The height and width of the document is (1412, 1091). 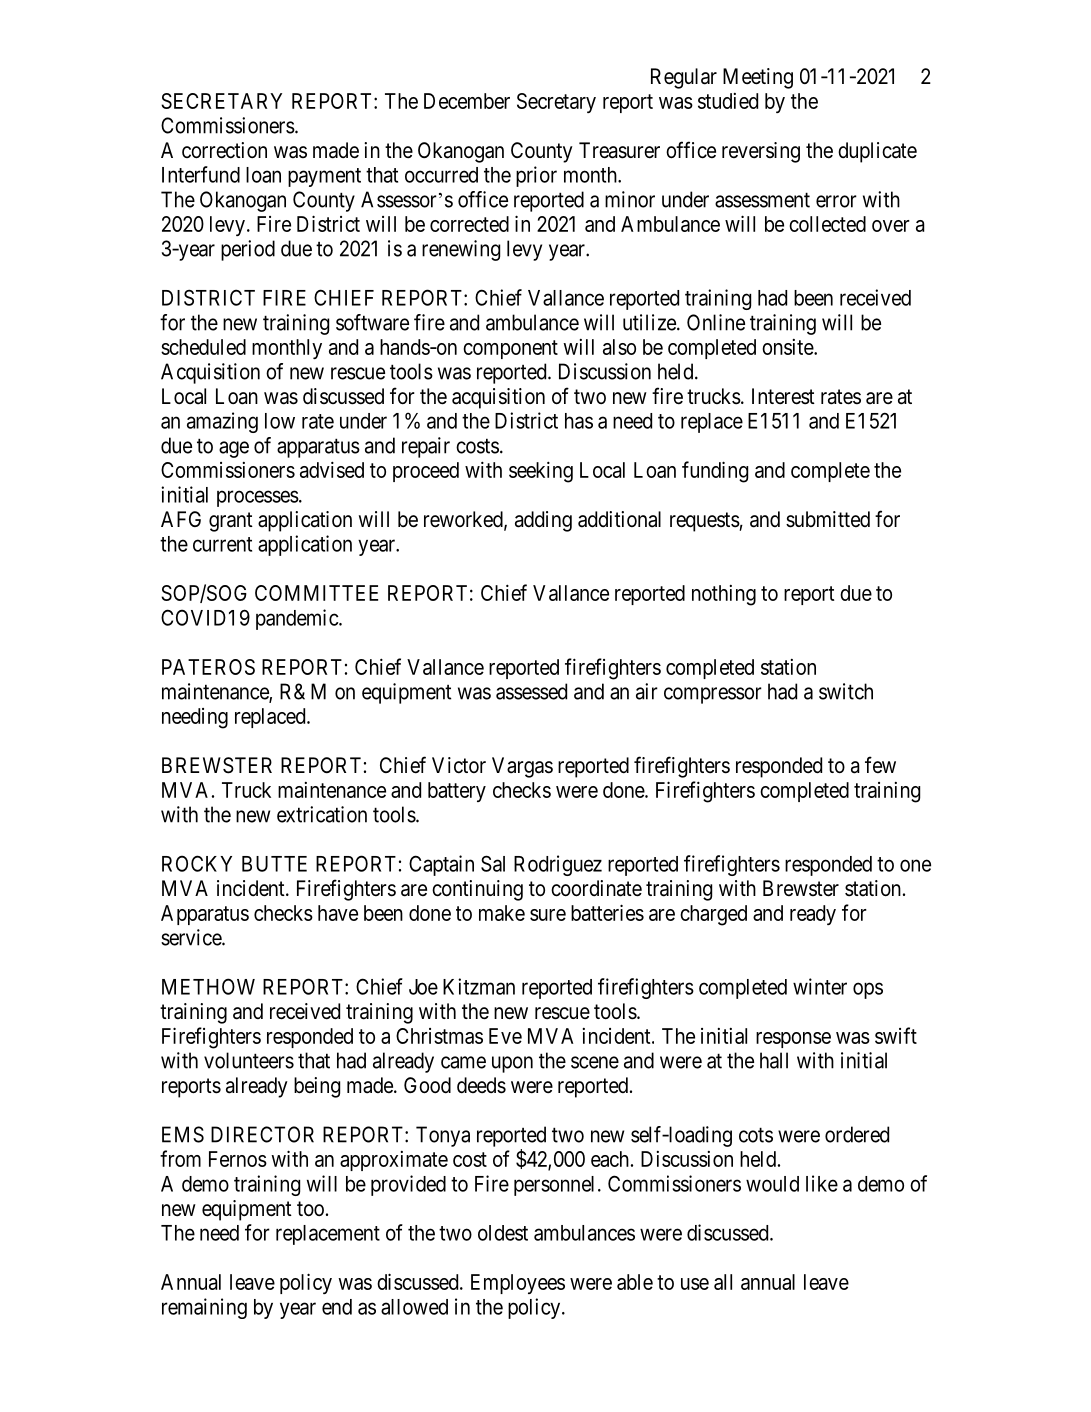 I want to click on remaining, so click(x=204, y=1308).
